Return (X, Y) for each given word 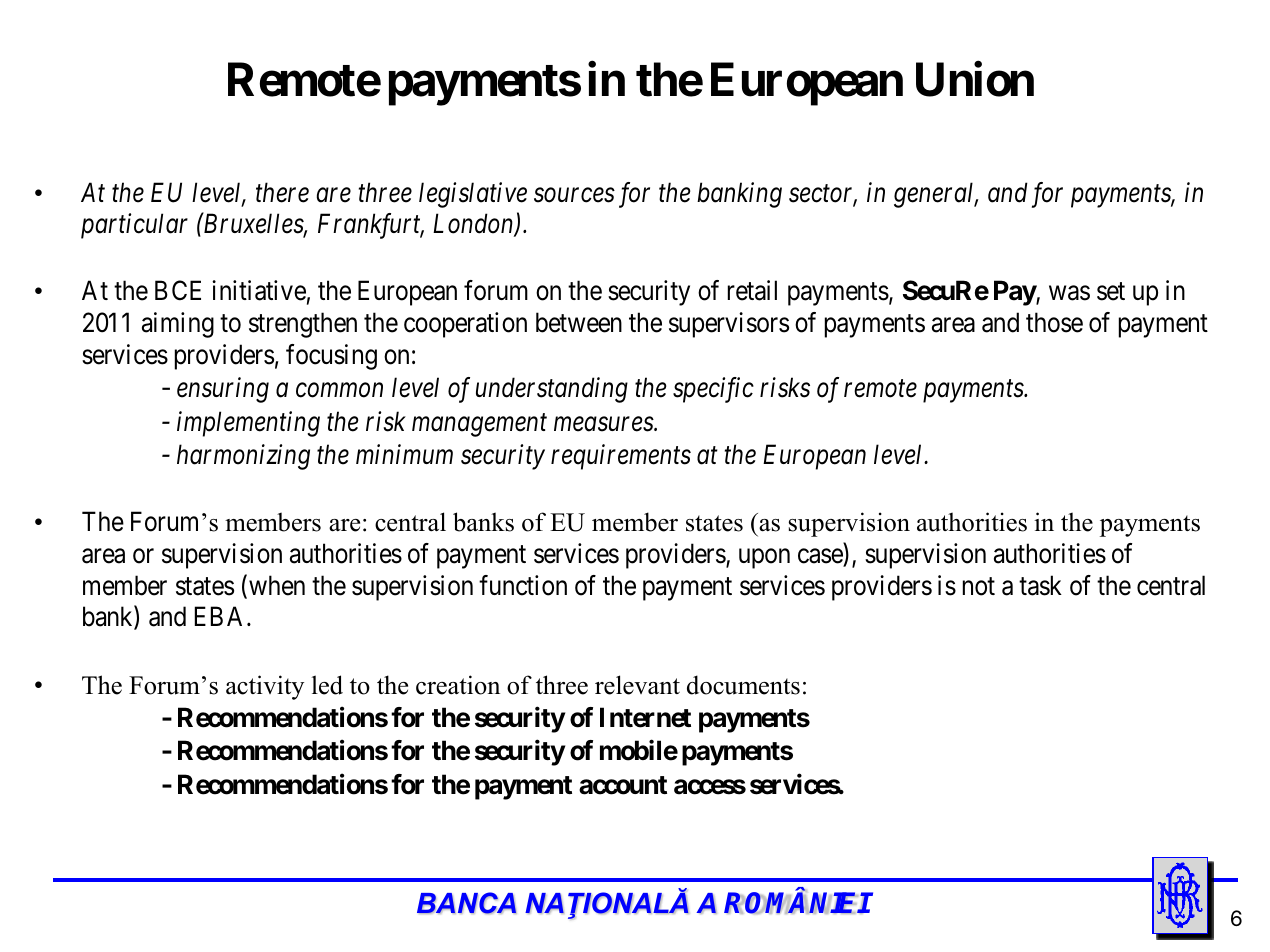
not (979, 586)
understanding (552, 390)
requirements (621, 457)
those (1054, 322)
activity (265, 687)
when (277, 585)
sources (574, 195)
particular (134, 226)
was (1069, 293)
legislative (473, 195)
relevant (637, 685)
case (821, 557)
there (282, 192)
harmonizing (243, 457)
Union (975, 80)
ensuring (223, 390)
